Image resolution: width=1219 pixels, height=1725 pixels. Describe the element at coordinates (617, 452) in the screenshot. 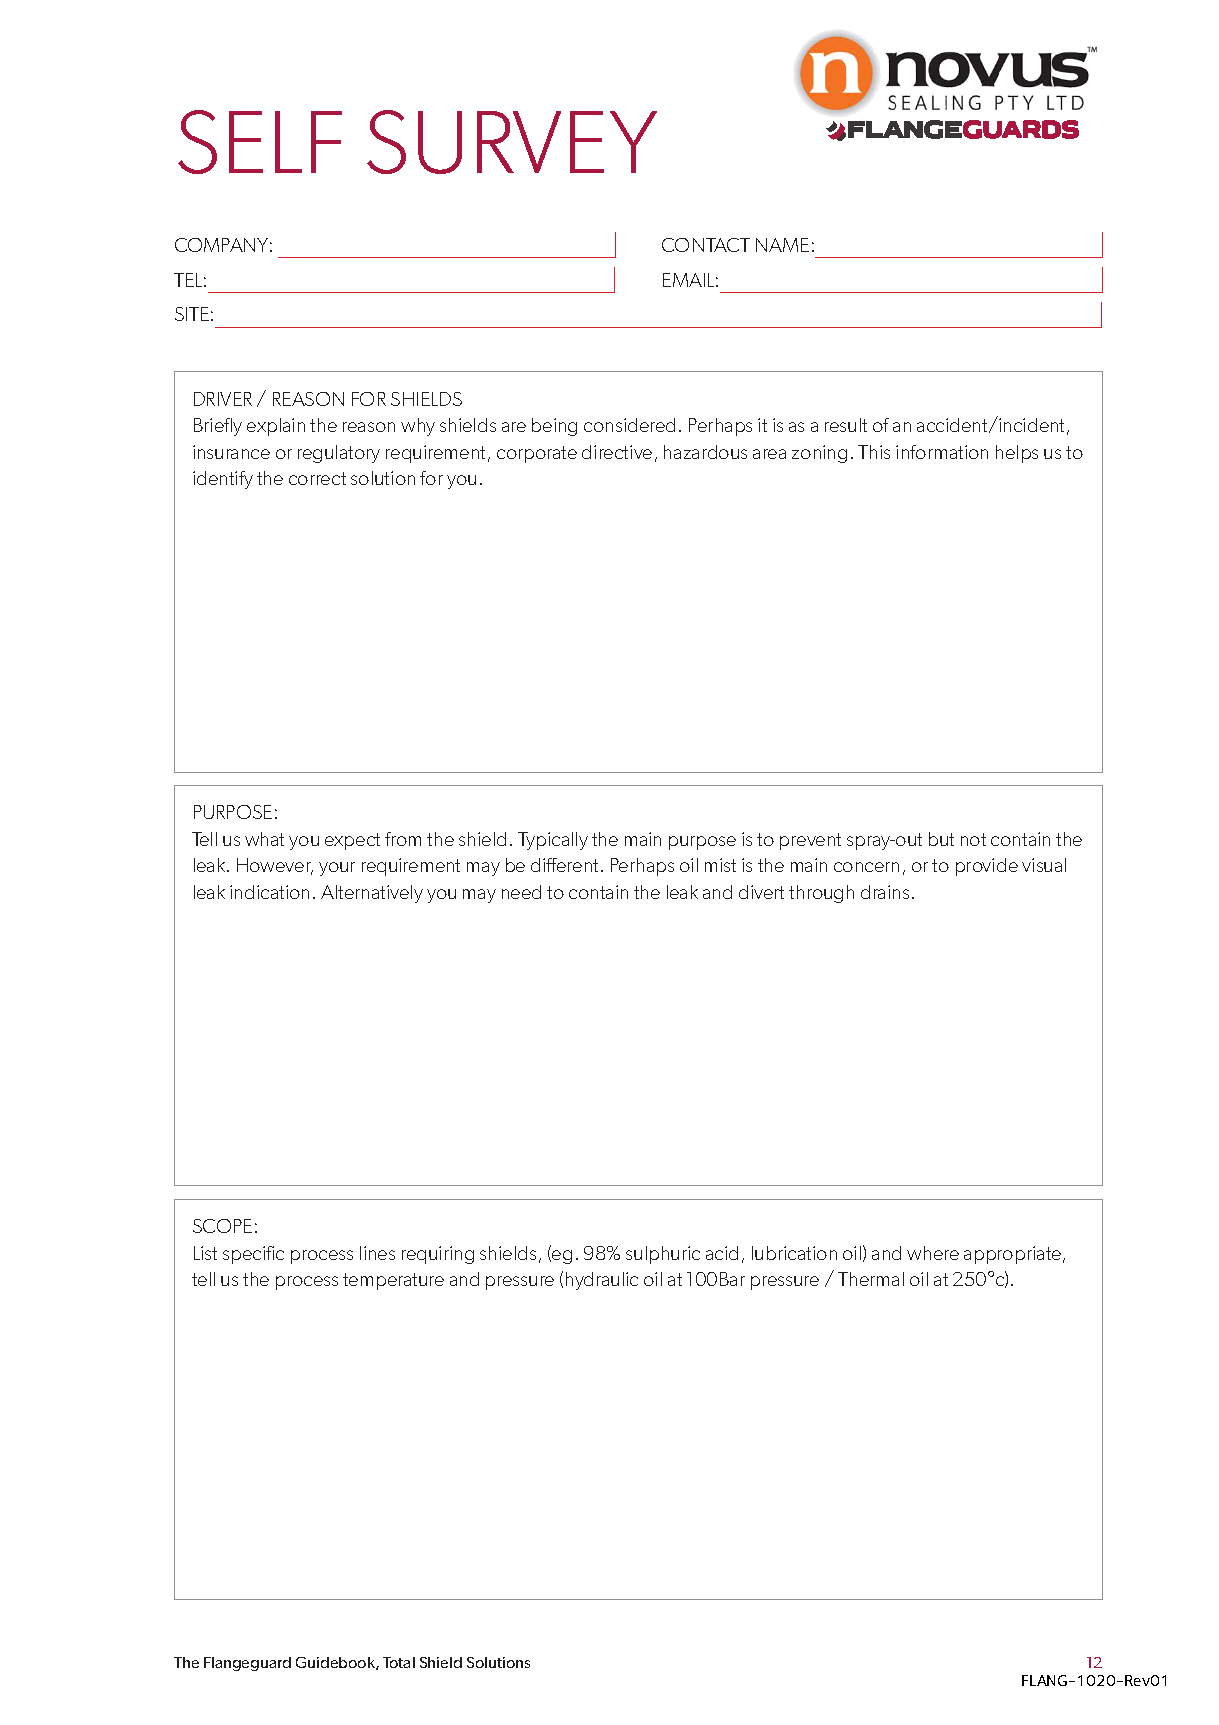

I see `directive` at that location.
